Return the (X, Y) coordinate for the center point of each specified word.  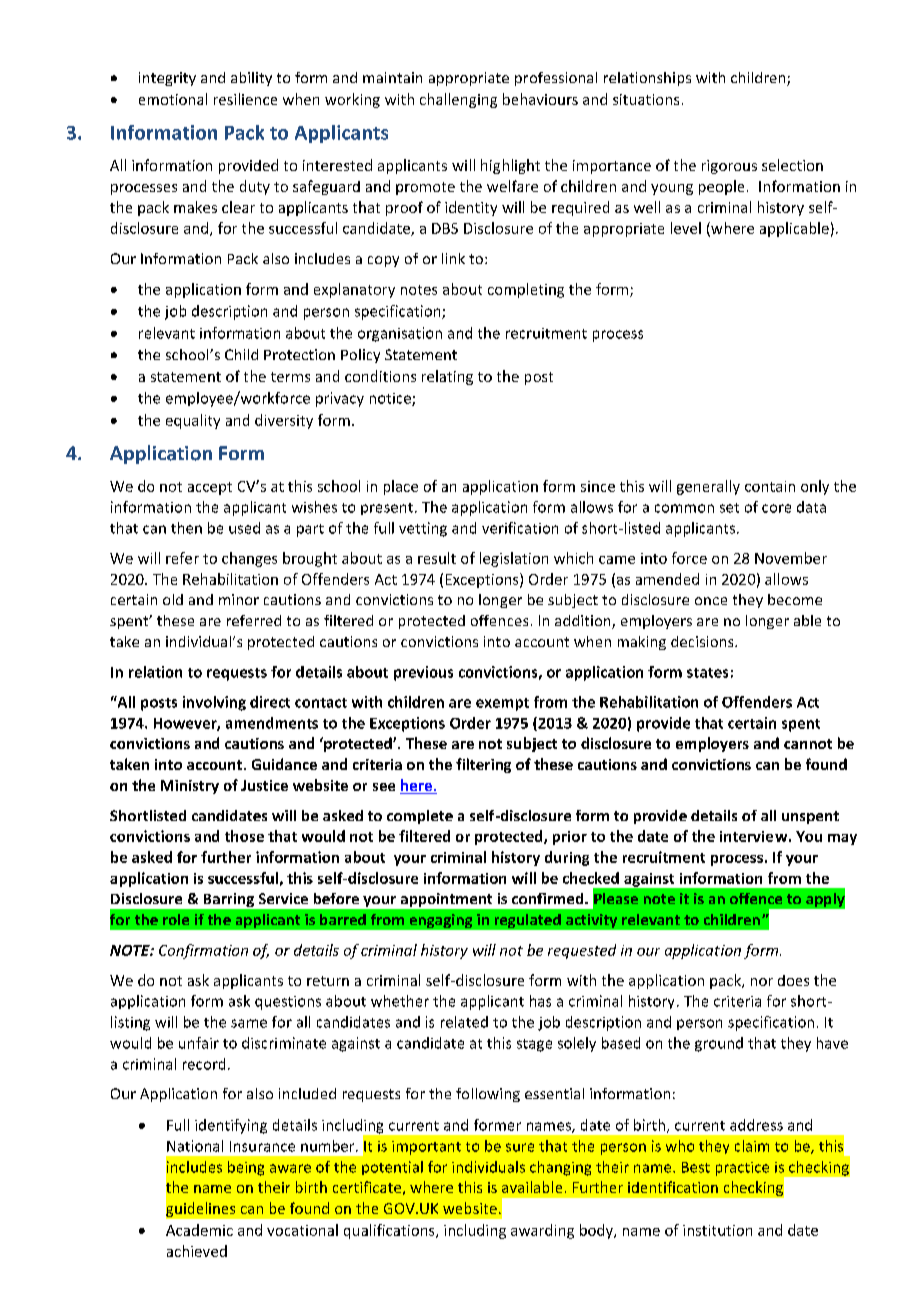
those (244, 836)
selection (792, 165)
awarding (542, 1231)
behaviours (540, 99)
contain (770, 486)
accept (210, 488)
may (842, 839)
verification (520, 528)
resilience (245, 99)
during (567, 858)
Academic (199, 1230)
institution (717, 1230)
